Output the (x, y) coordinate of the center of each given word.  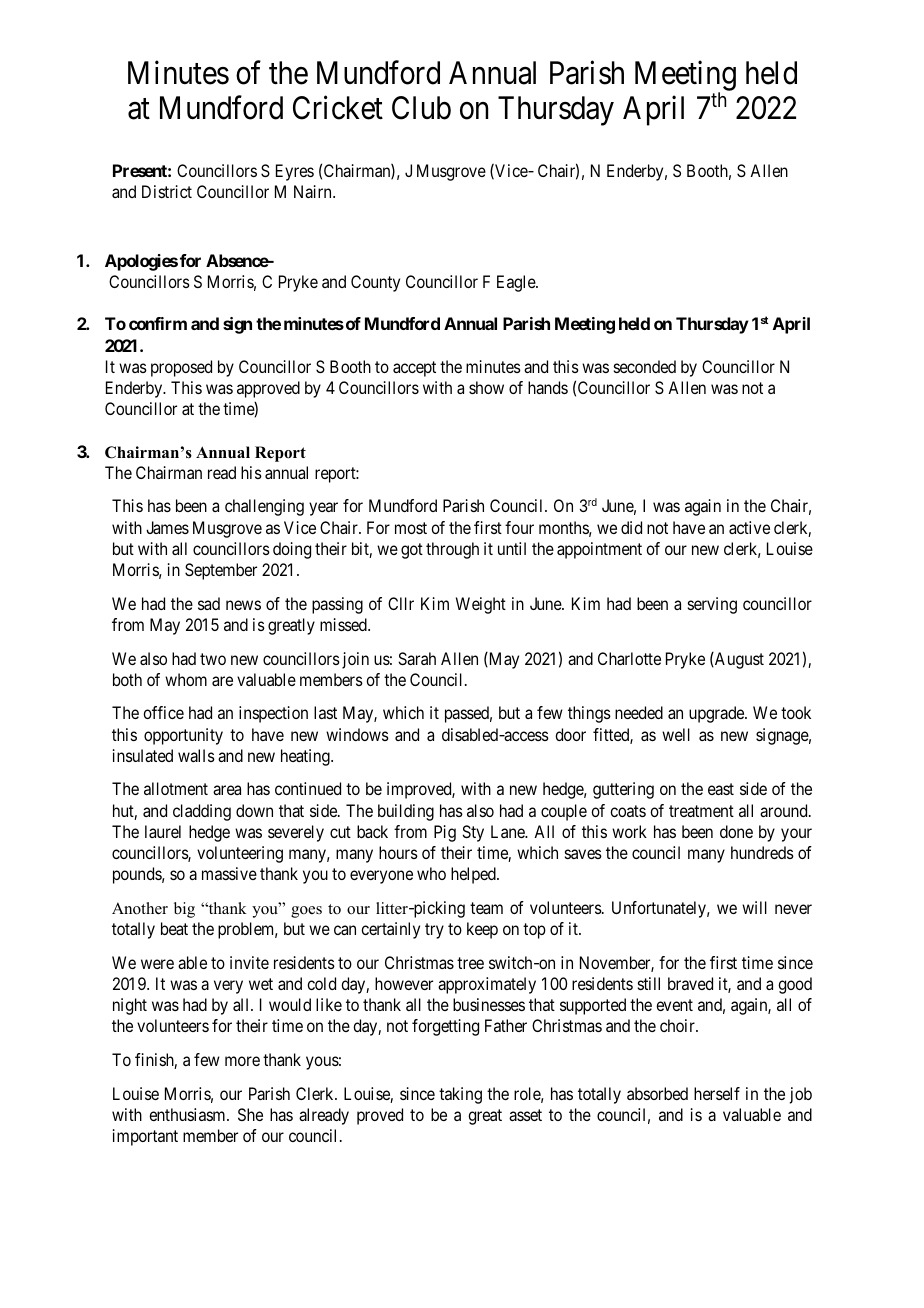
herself (717, 1093)
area (227, 790)
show (486, 387)
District (167, 191)
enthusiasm (188, 1114)
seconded (645, 366)
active (749, 527)
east (721, 789)
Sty (473, 833)
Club (421, 108)
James (167, 527)
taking (460, 1095)
